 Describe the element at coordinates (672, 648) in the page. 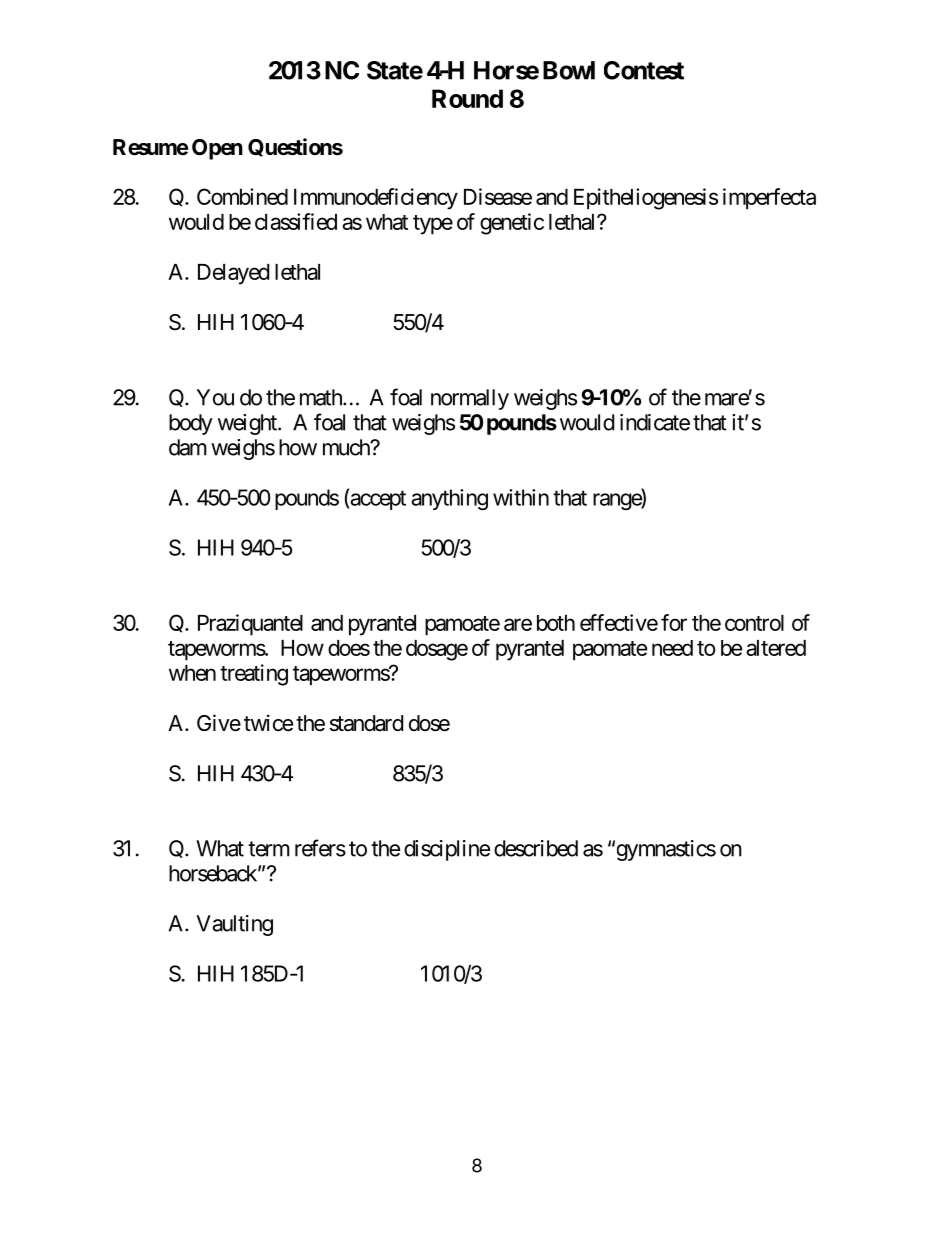

I see `need` at that location.
